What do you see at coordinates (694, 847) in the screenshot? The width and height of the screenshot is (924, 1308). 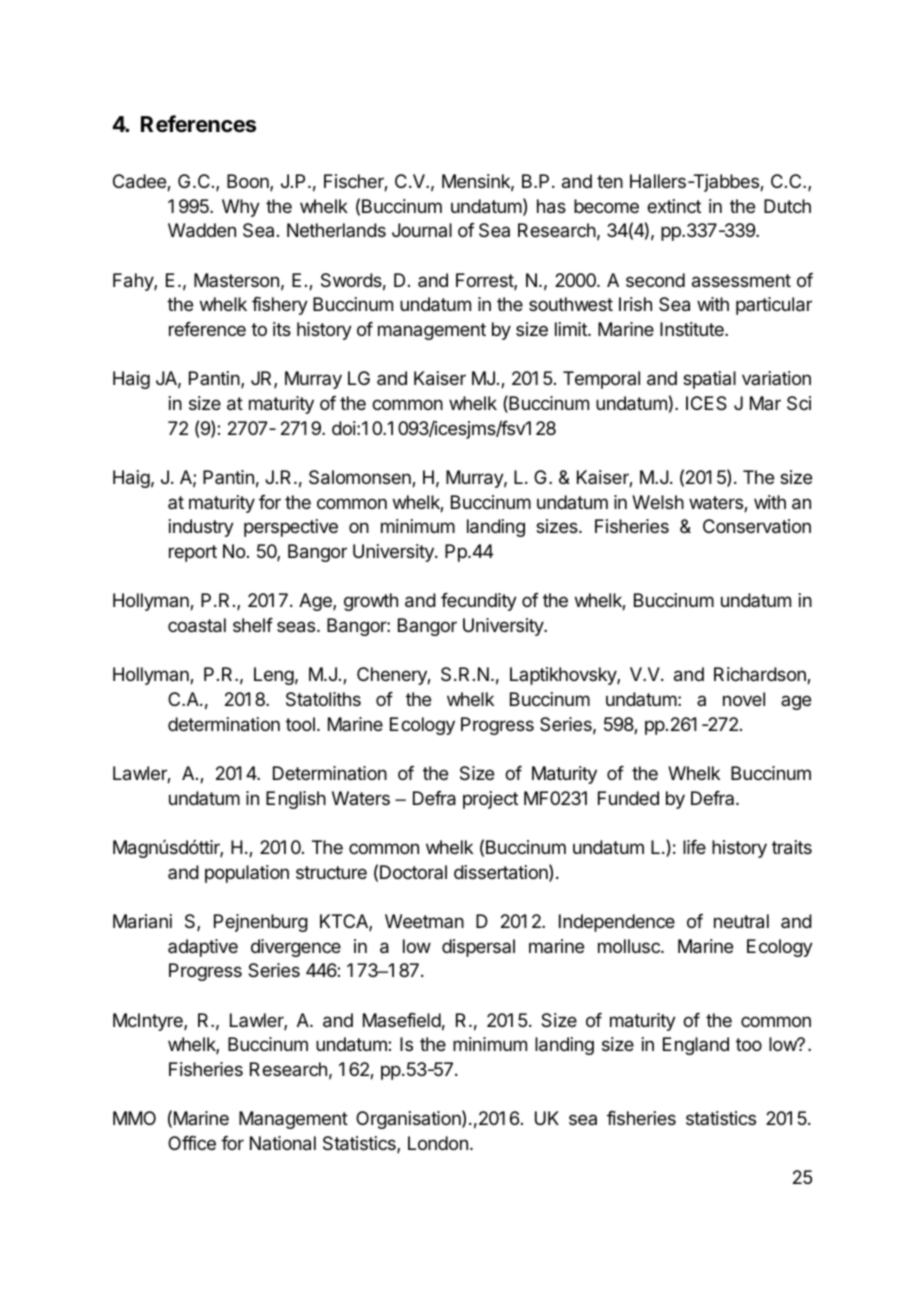 I see `life` at bounding box center [694, 847].
